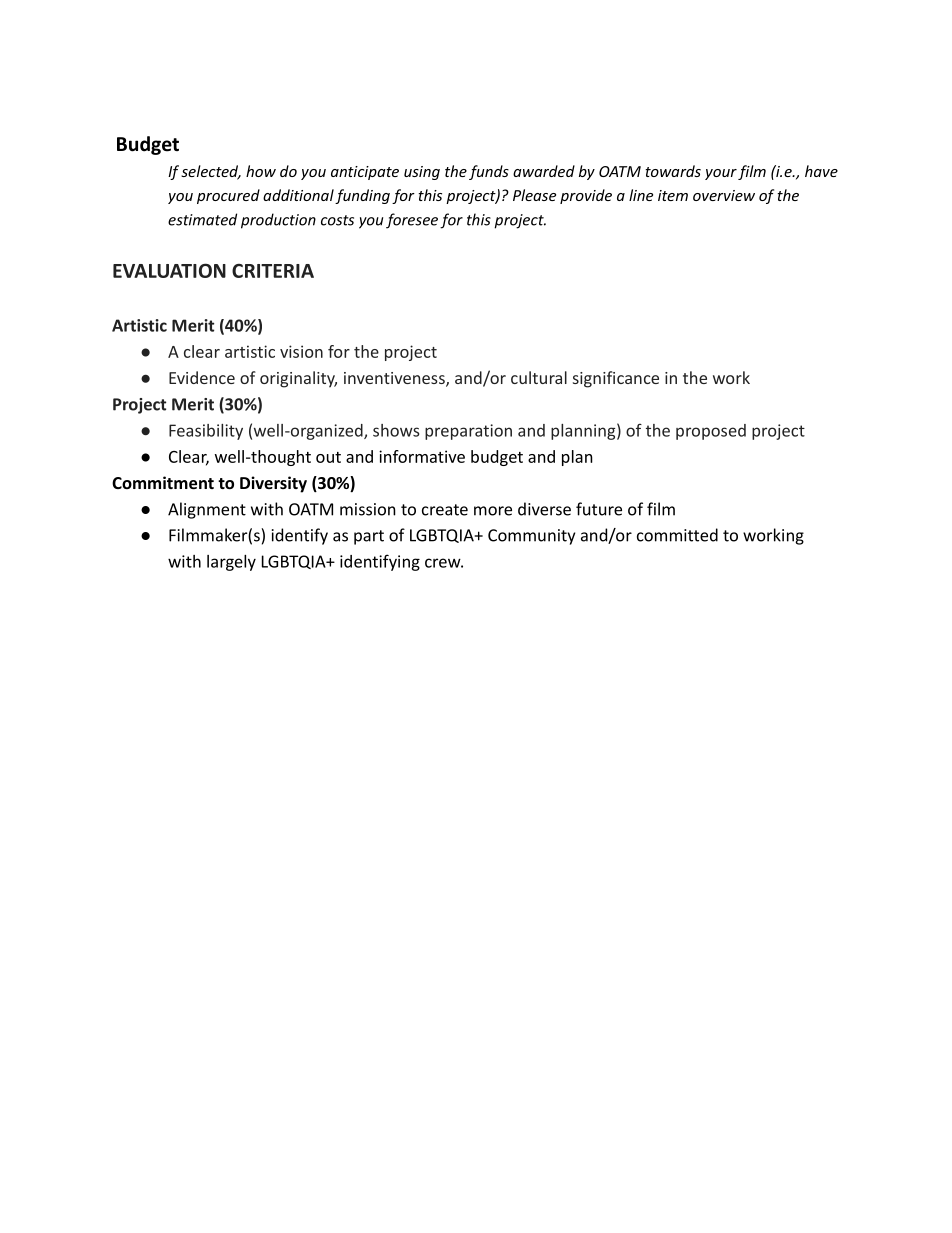 This screenshot has height=1233, width=952. I want to click on Evidence, so click(202, 377).
